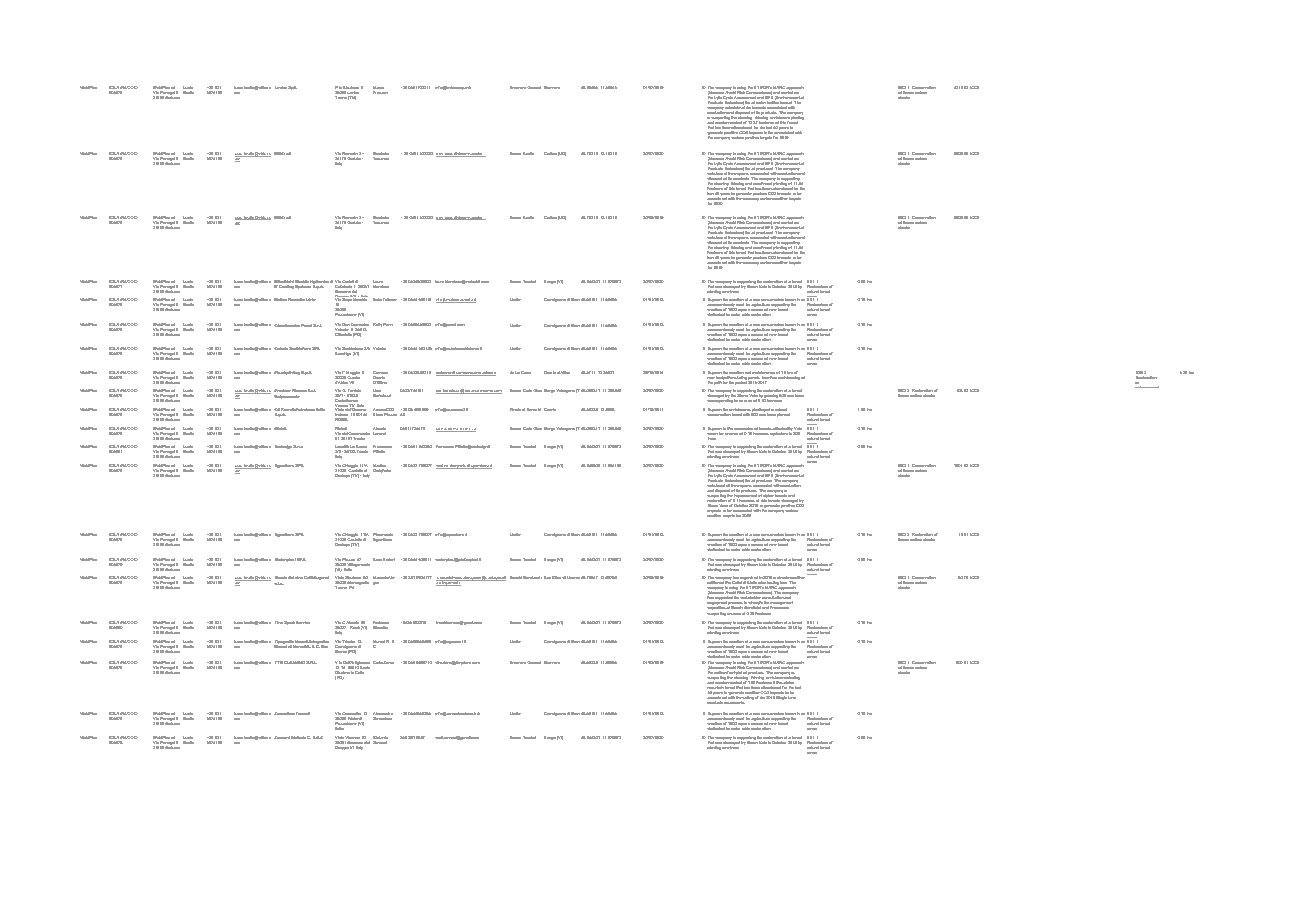 The height and width of the image is (924, 1308). Describe the element at coordinates (1147, 387) in the image. I see `enhancement` at that location.
